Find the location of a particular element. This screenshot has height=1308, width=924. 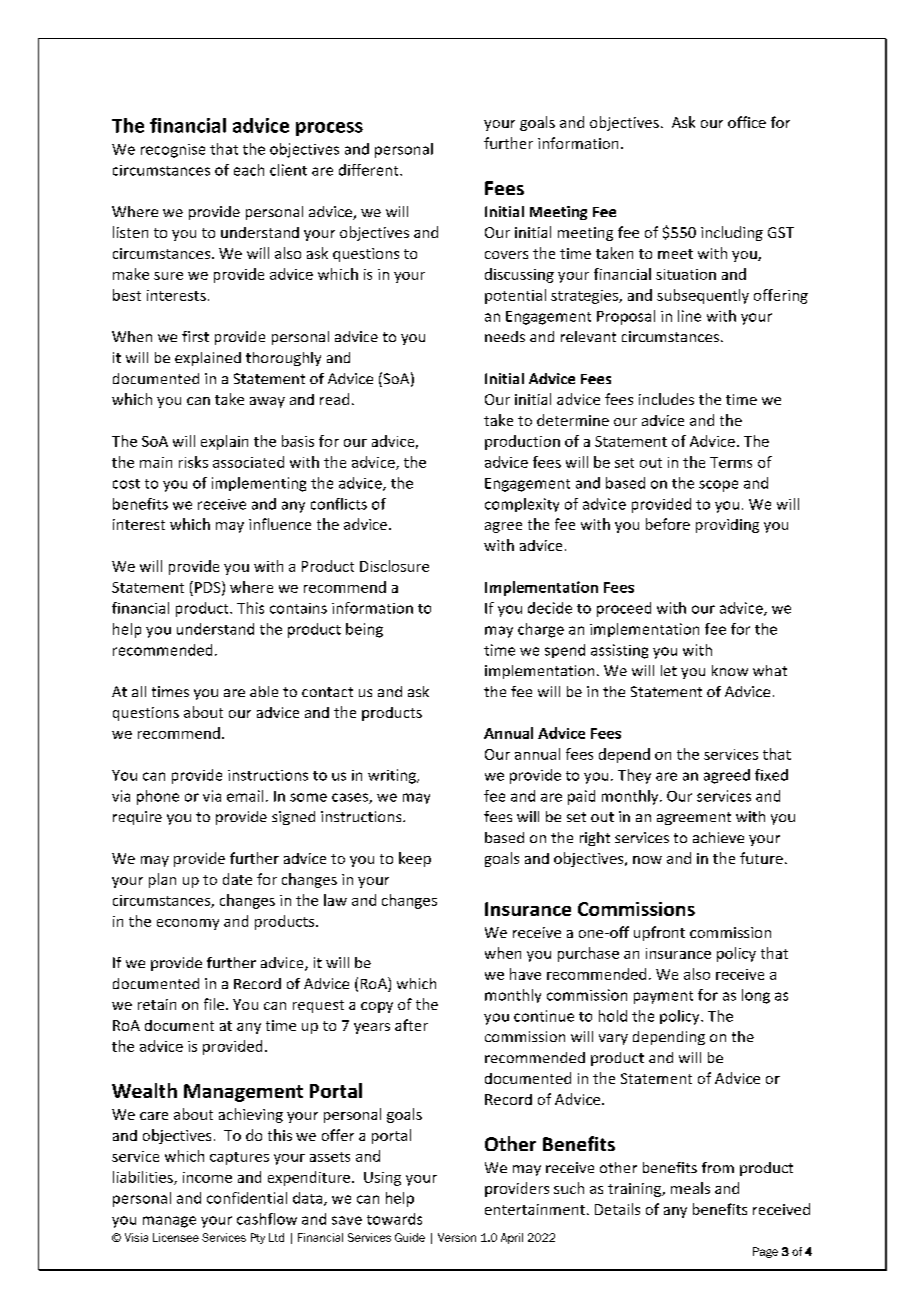

different is located at coordinates (370, 170).
